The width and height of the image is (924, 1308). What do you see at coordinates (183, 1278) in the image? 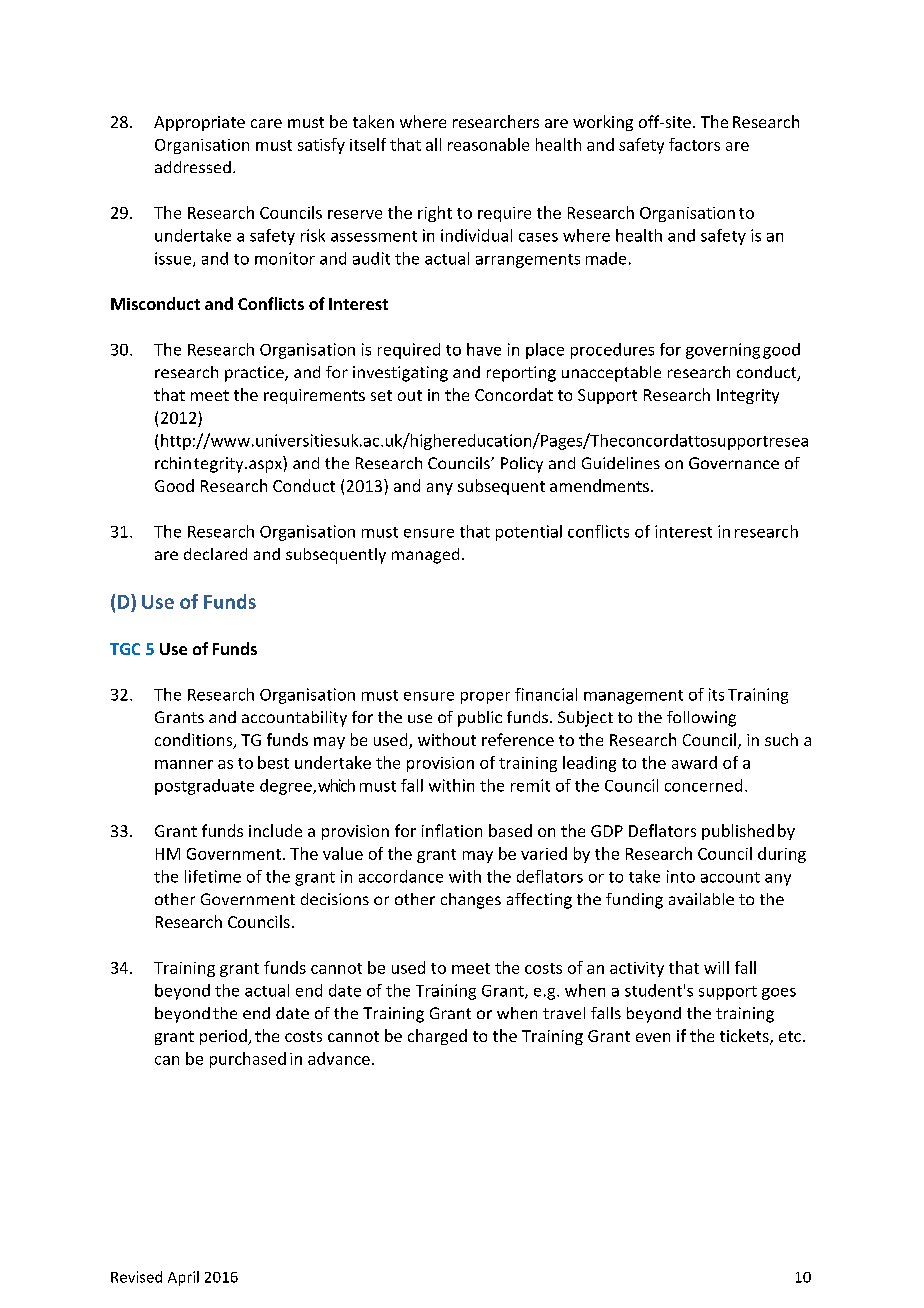
I see `April` at bounding box center [183, 1278].
